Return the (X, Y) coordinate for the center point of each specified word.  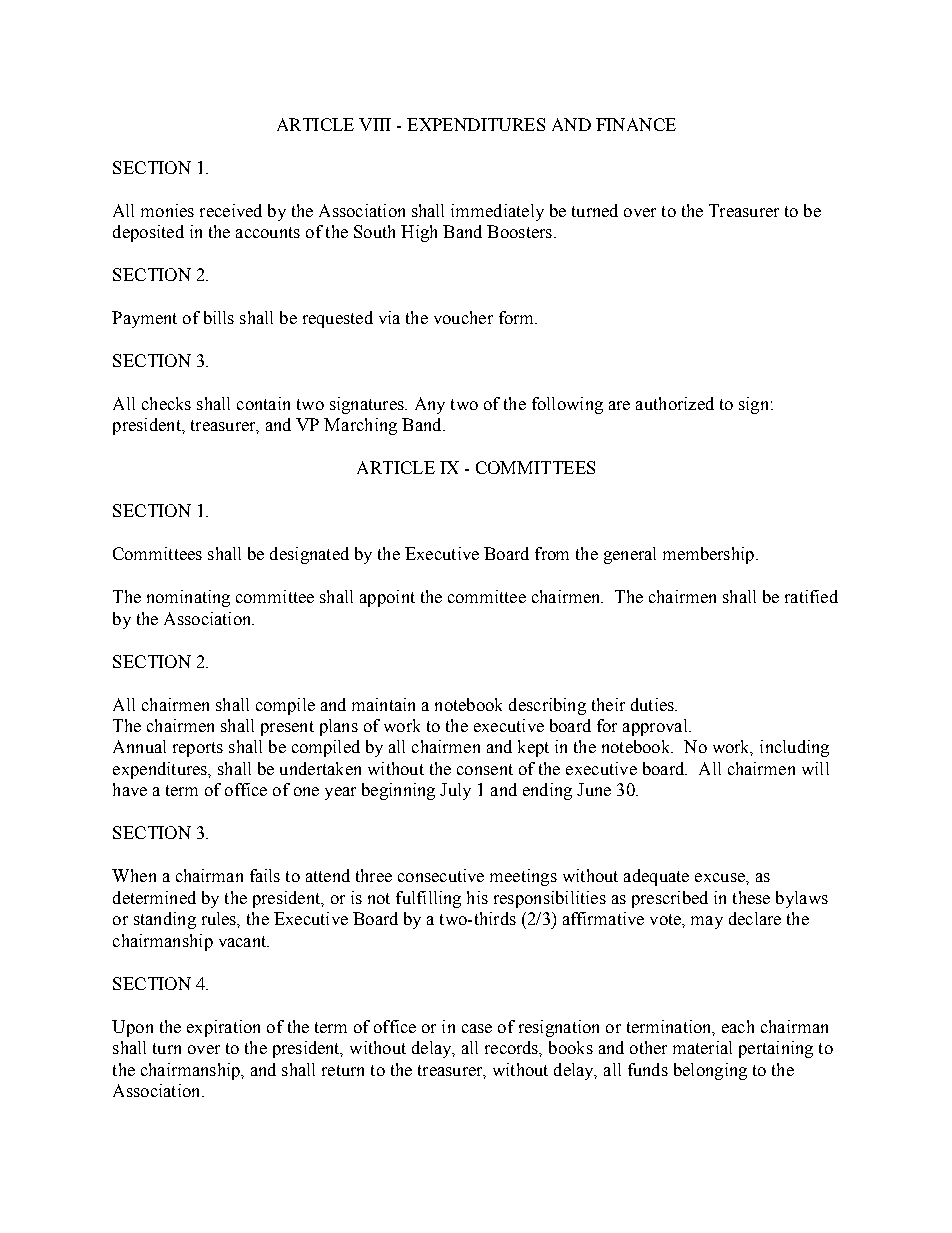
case (477, 1028)
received (231, 210)
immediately (497, 212)
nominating (188, 598)
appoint (387, 598)
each (738, 1026)
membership (708, 555)
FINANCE (636, 124)
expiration (223, 1028)
